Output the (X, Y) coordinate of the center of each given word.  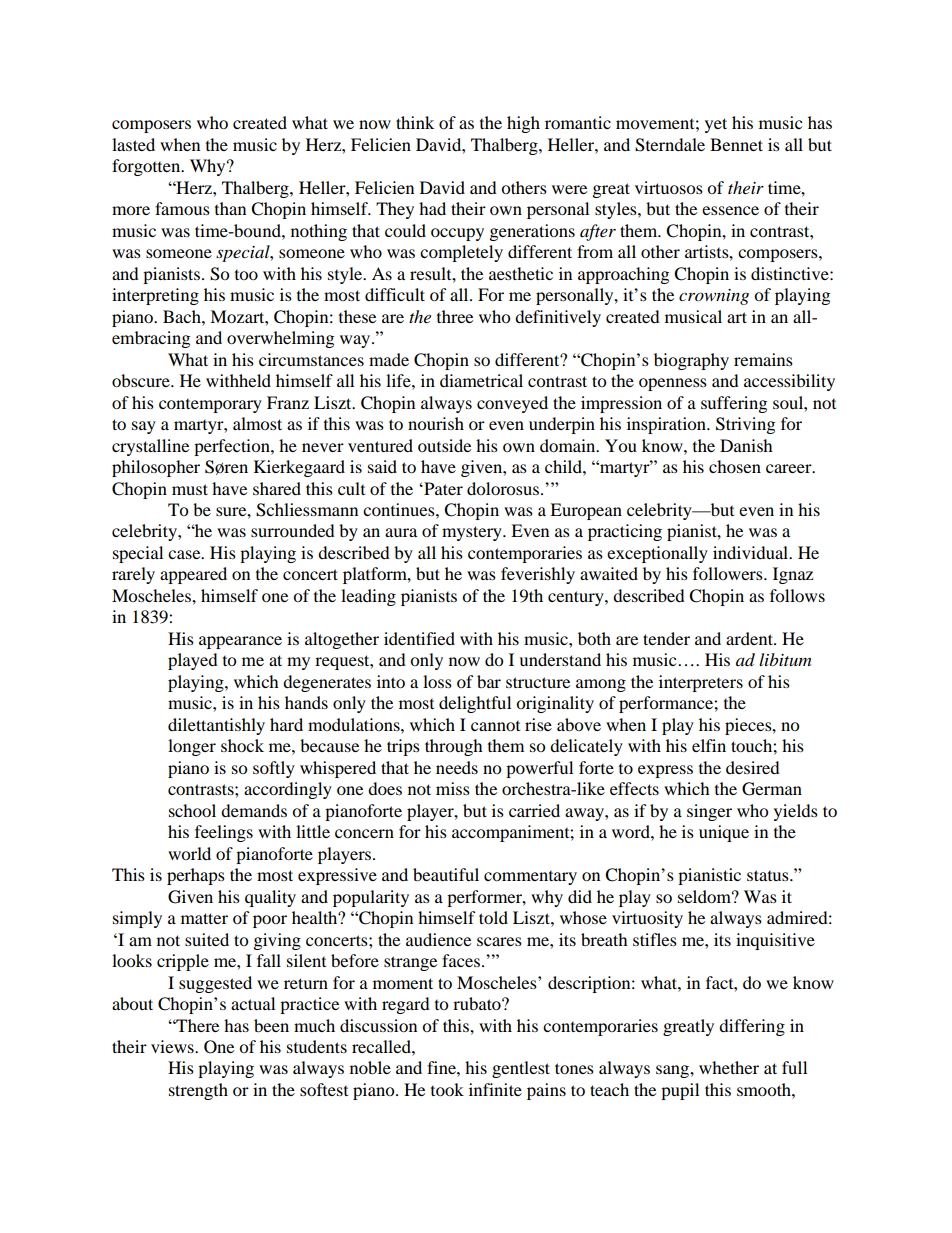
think (415, 122)
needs (457, 767)
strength (198, 1091)
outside (444, 445)
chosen (735, 466)
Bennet (736, 144)
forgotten (147, 167)
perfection (233, 447)
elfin (709, 745)
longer (192, 747)
